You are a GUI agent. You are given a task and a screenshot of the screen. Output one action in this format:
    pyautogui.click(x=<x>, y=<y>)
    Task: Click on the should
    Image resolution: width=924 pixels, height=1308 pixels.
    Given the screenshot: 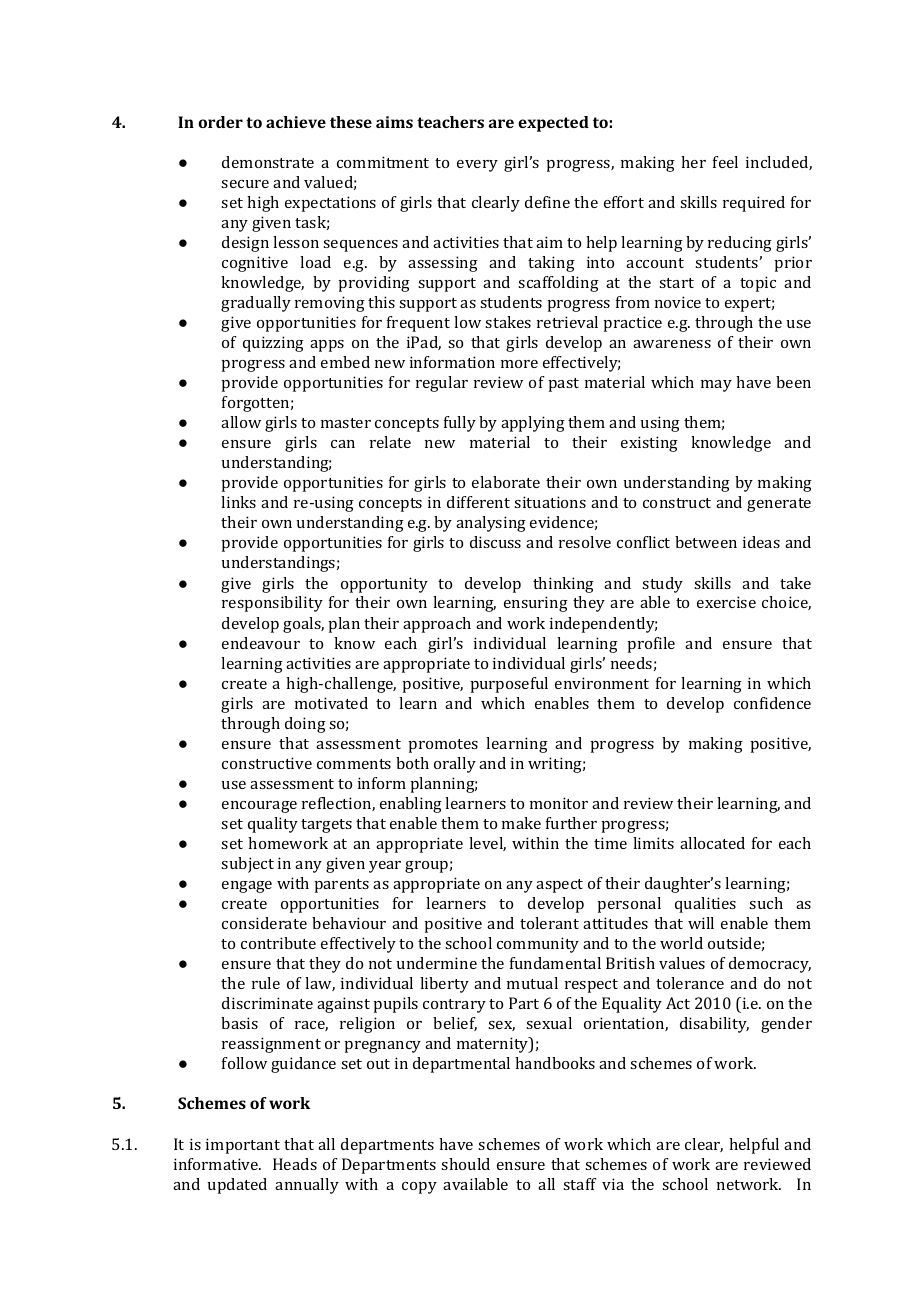 What is the action you would take?
    pyautogui.click(x=465, y=1164)
